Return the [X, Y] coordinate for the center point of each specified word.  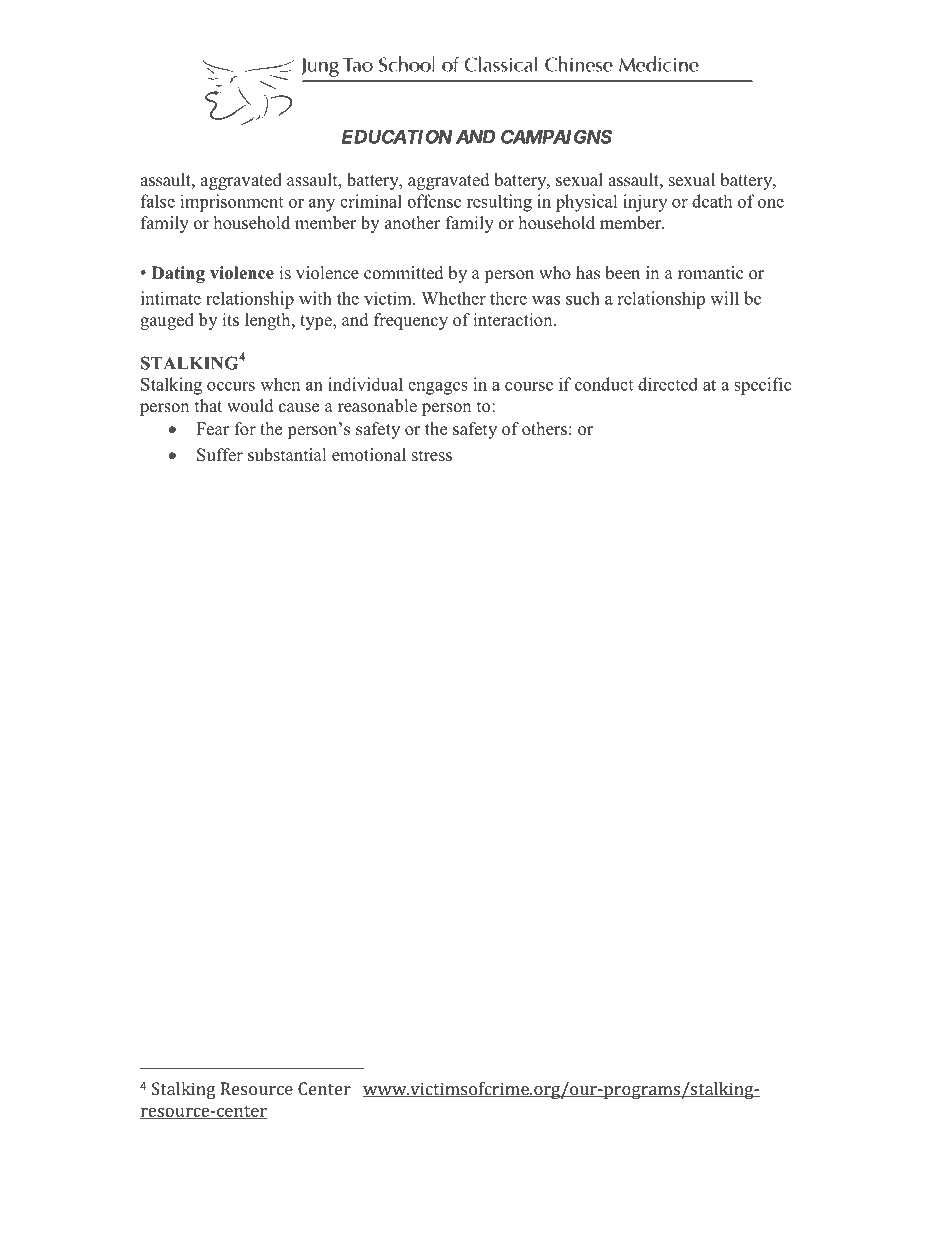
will [724, 298]
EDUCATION [397, 136]
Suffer [220, 455]
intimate [171, 298]
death [712, 201]
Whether [453, 298]
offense [434, 201]
